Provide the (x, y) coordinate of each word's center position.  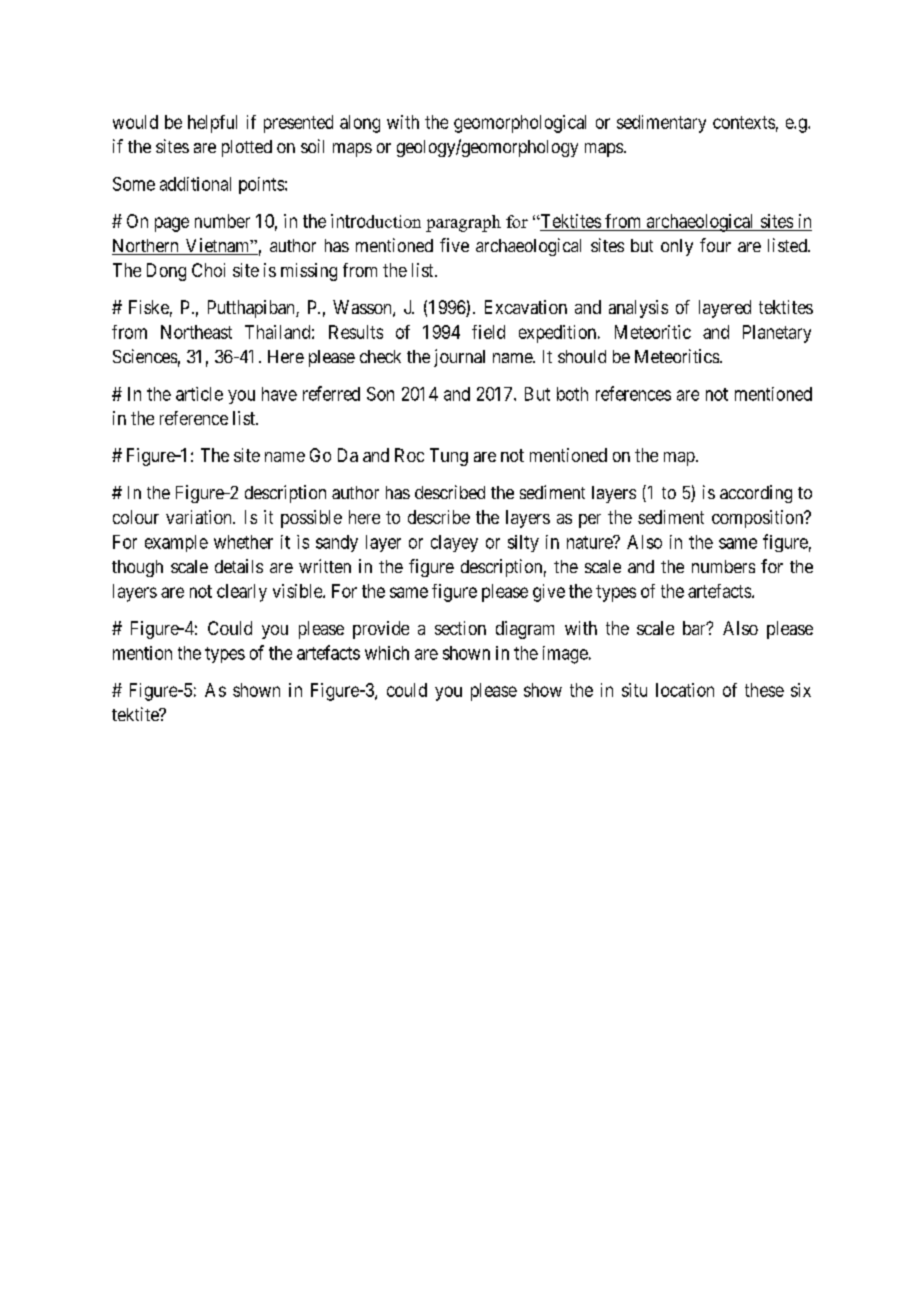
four (715, 245)
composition (759, 519)
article (199, 394)
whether (243, 542)
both (572, 394)
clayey (454, 543)
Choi (208, 270)
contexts (744, 122)
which (387, 653)
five (454, 245)
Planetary (777, 334)
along (360, 124)
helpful (212, 124)
